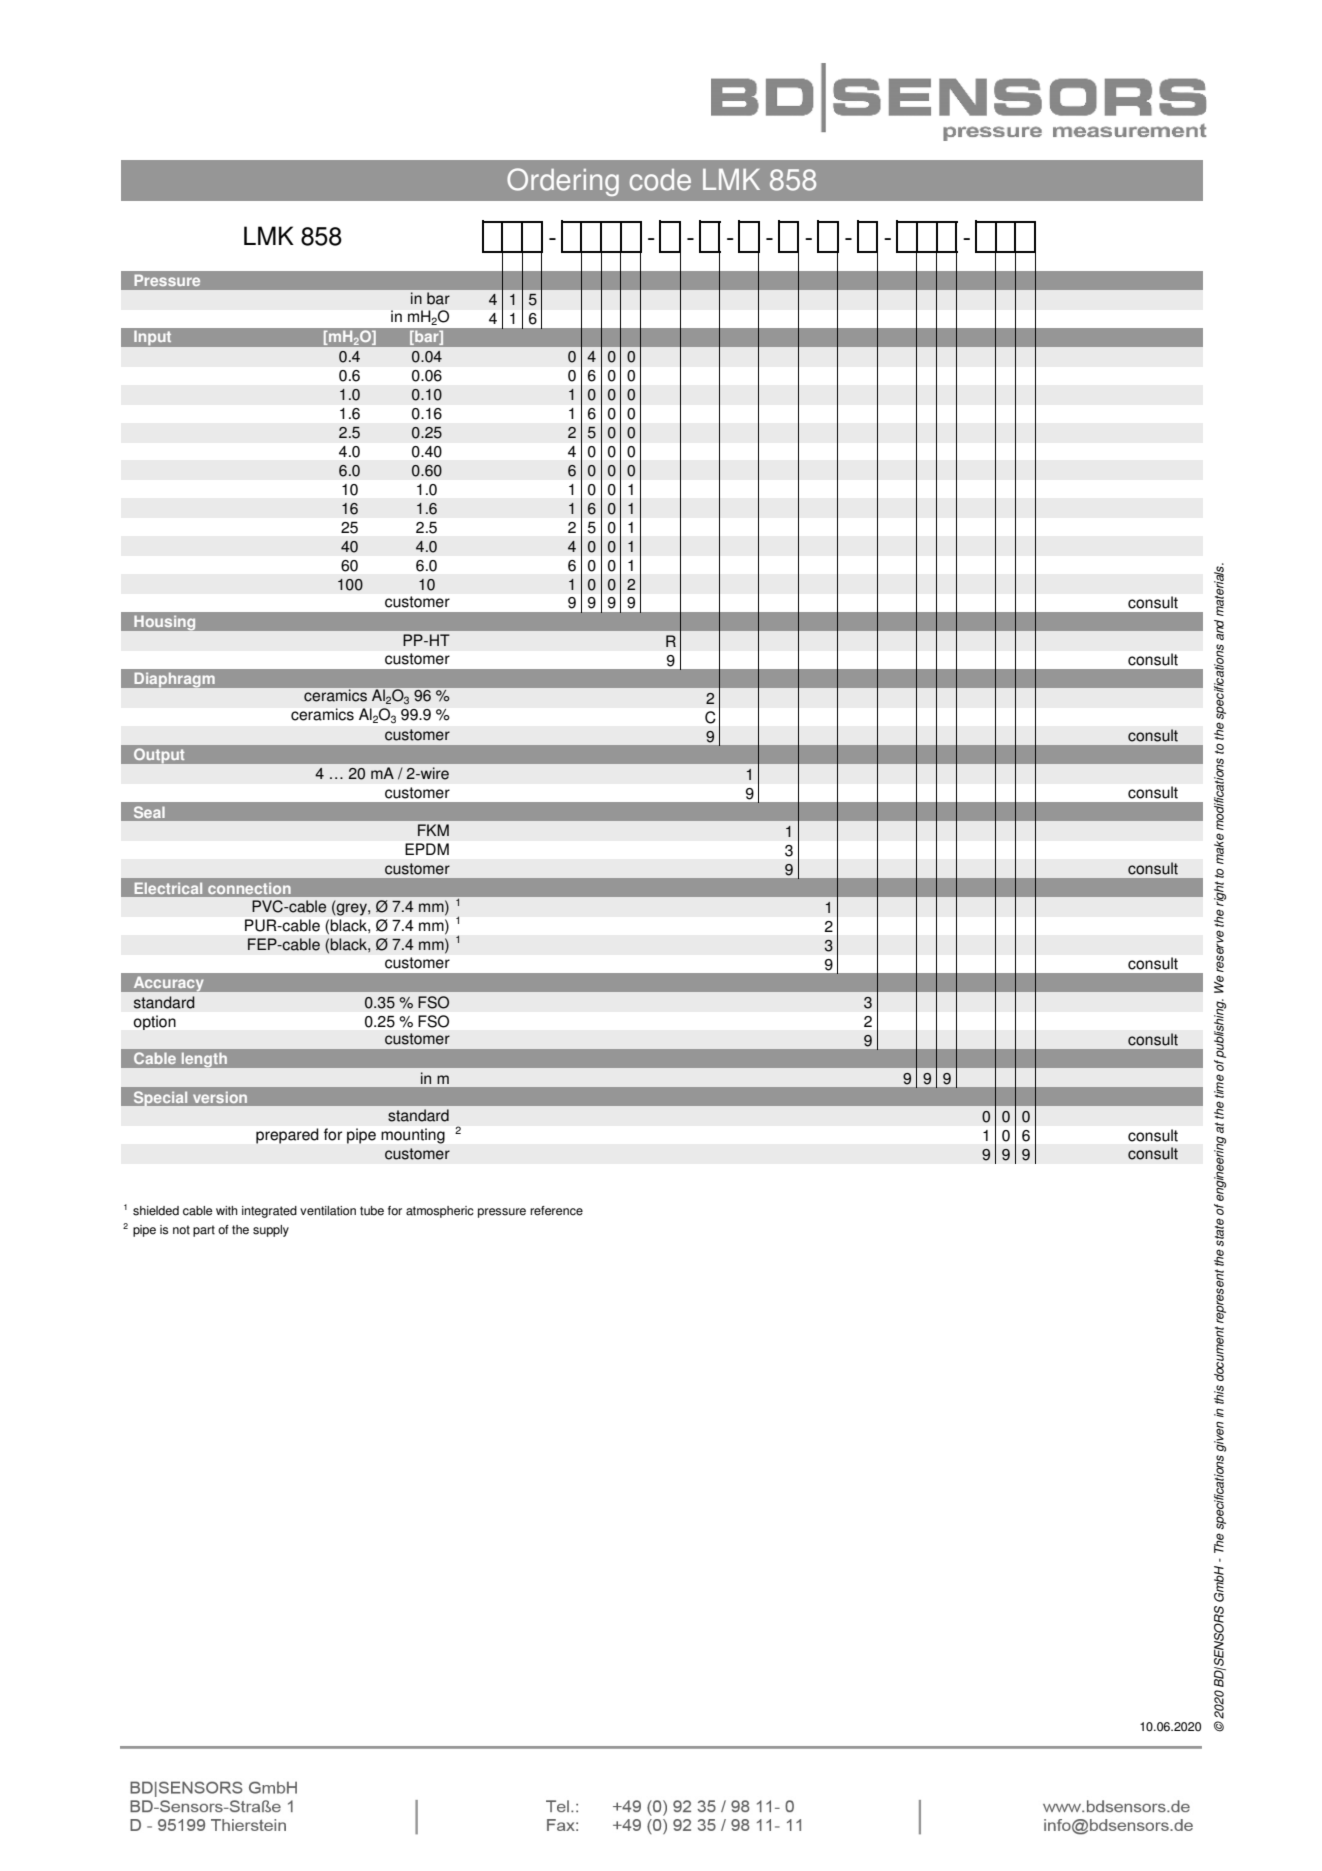 The width and height of the document is (1322, 1871). I want to click on reference, so click(556, 1211).
